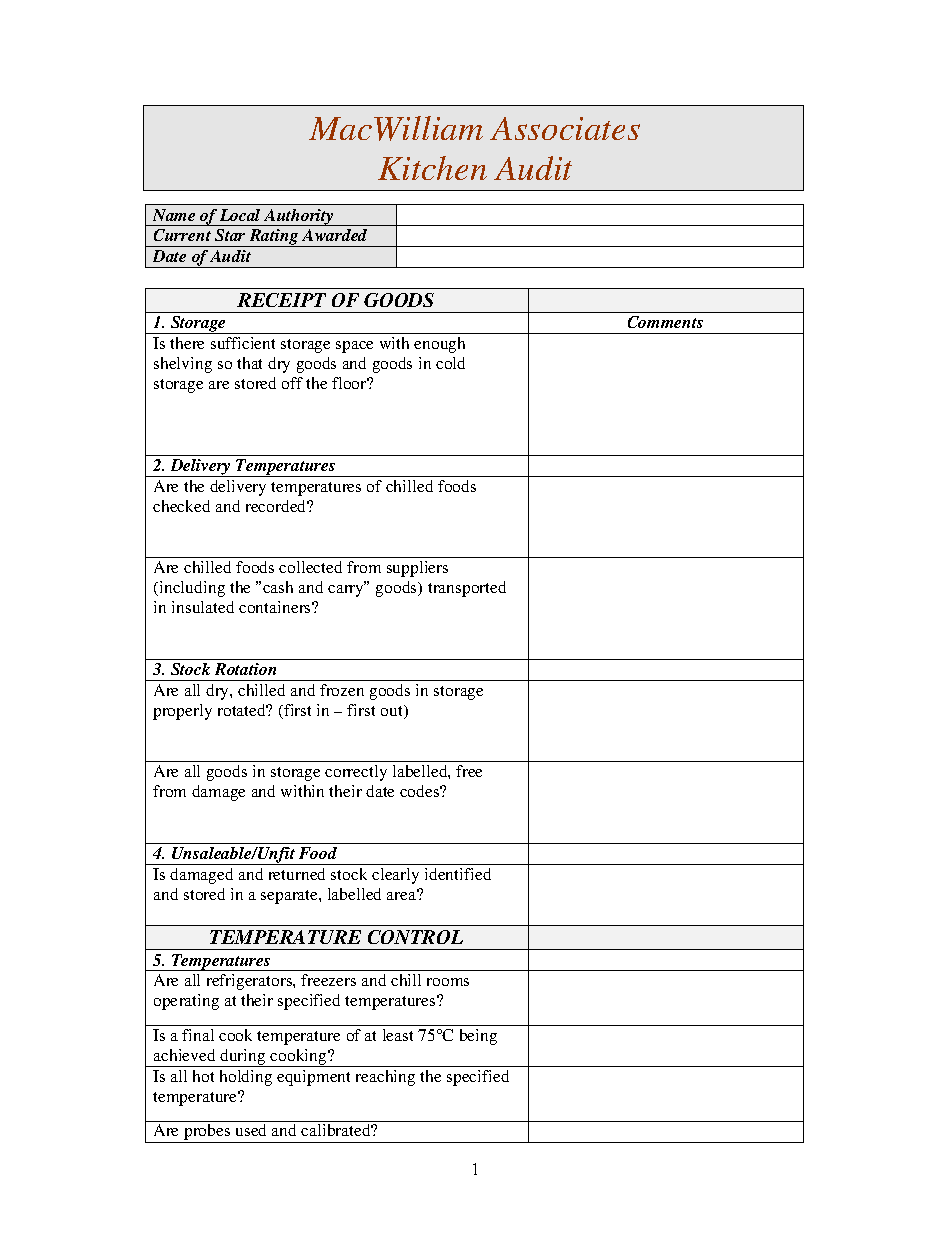 The width and height of the screenshot is (952, 1233). What do you see at coordinates (432, 168) in the screenshot?
I see `Kitchen` at bounding box center [432, 168].
